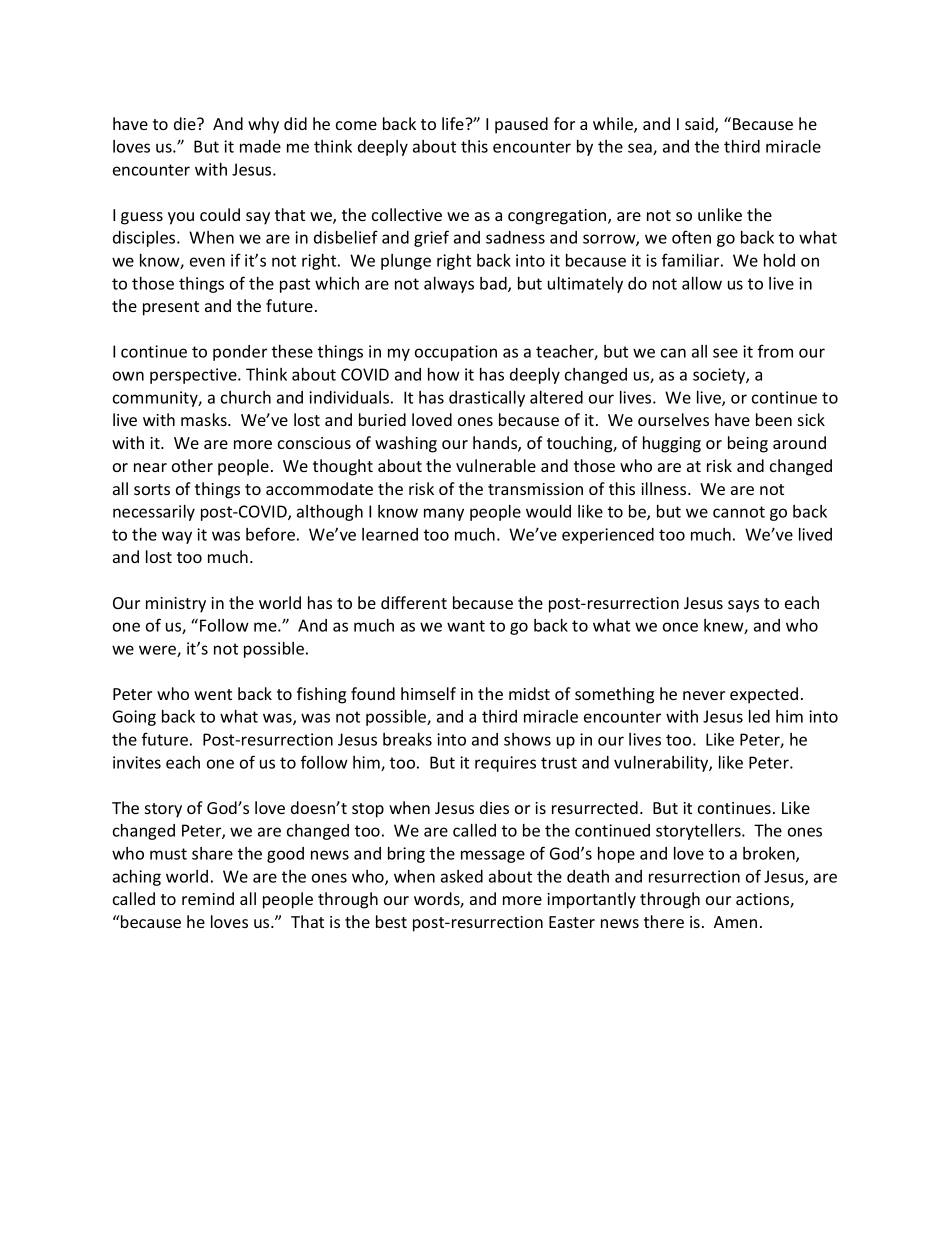  Describe the element at coordinates (208, 898) in the screenshot. I see `remind` at that location.
